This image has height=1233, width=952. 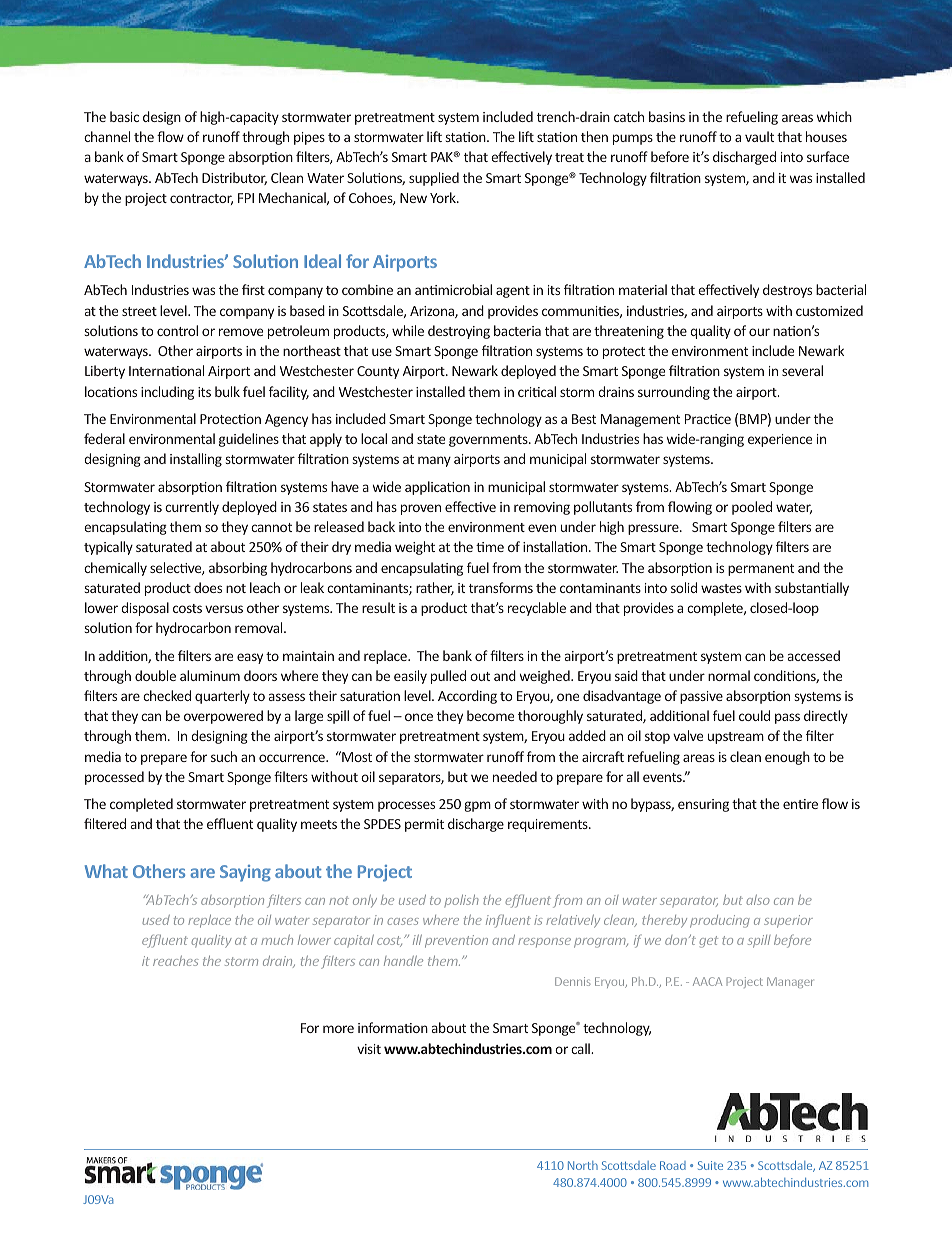 I want to click on Suite, so click(x=710, y=1165).
